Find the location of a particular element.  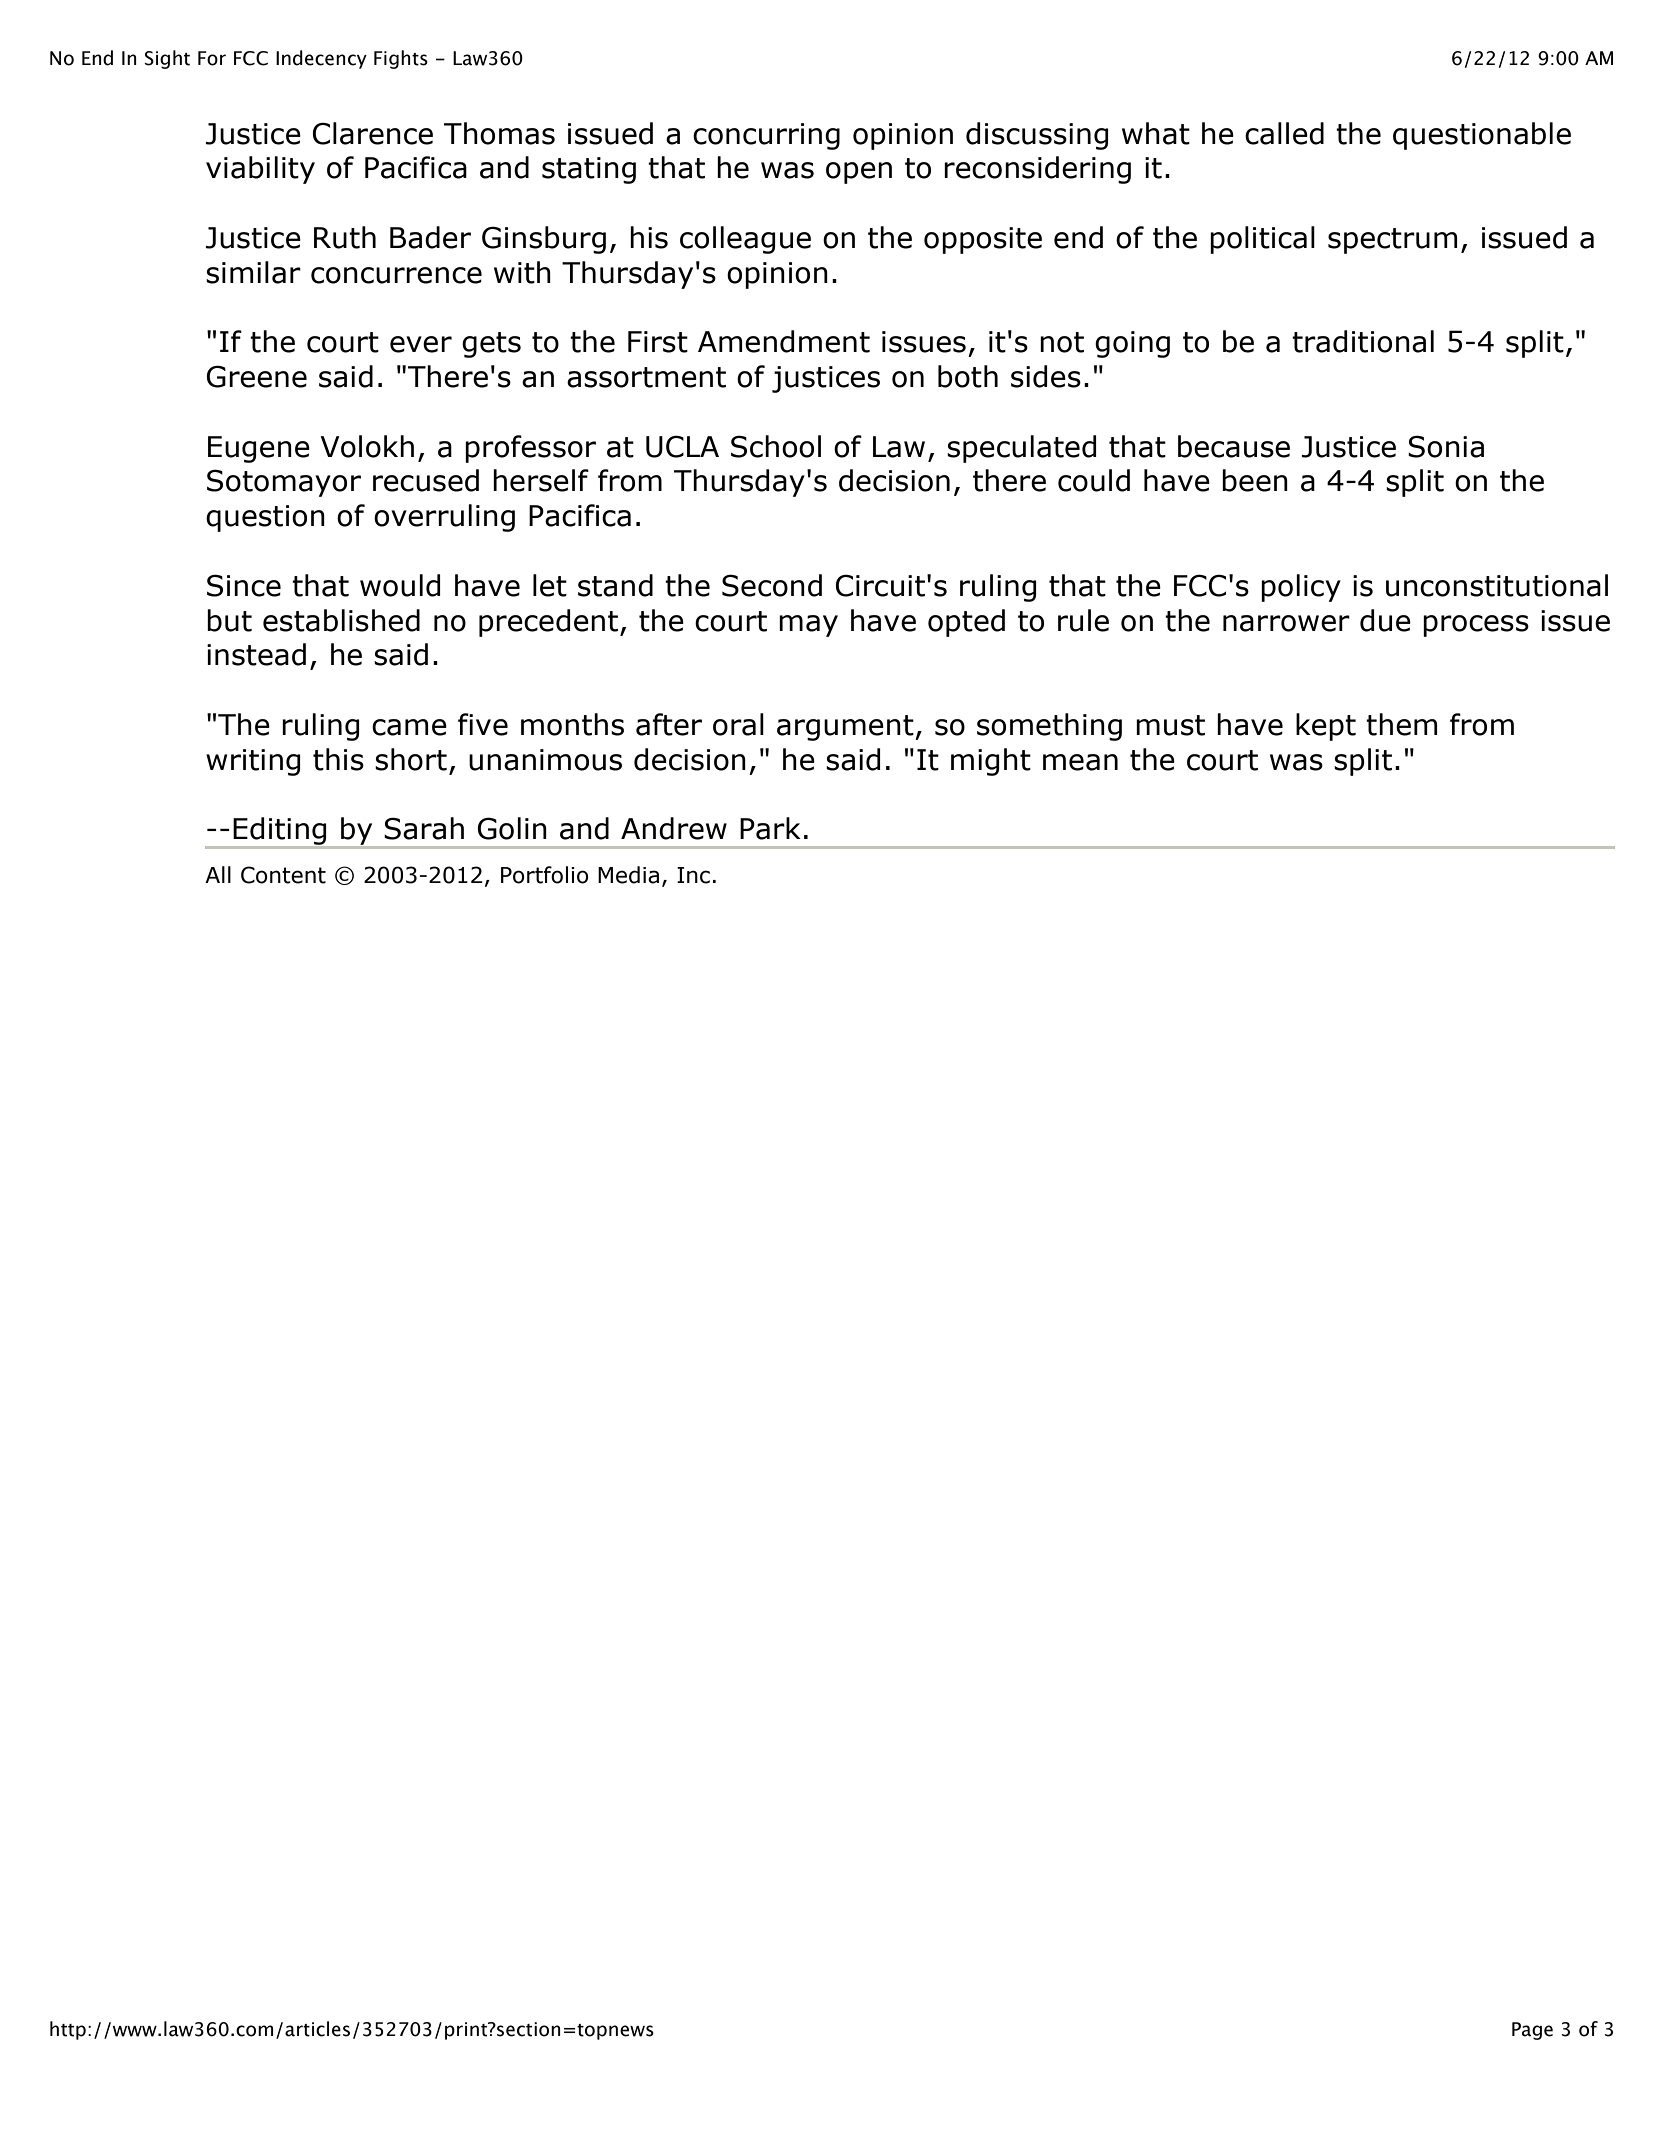

called is located at coordinates (1284, 133).
